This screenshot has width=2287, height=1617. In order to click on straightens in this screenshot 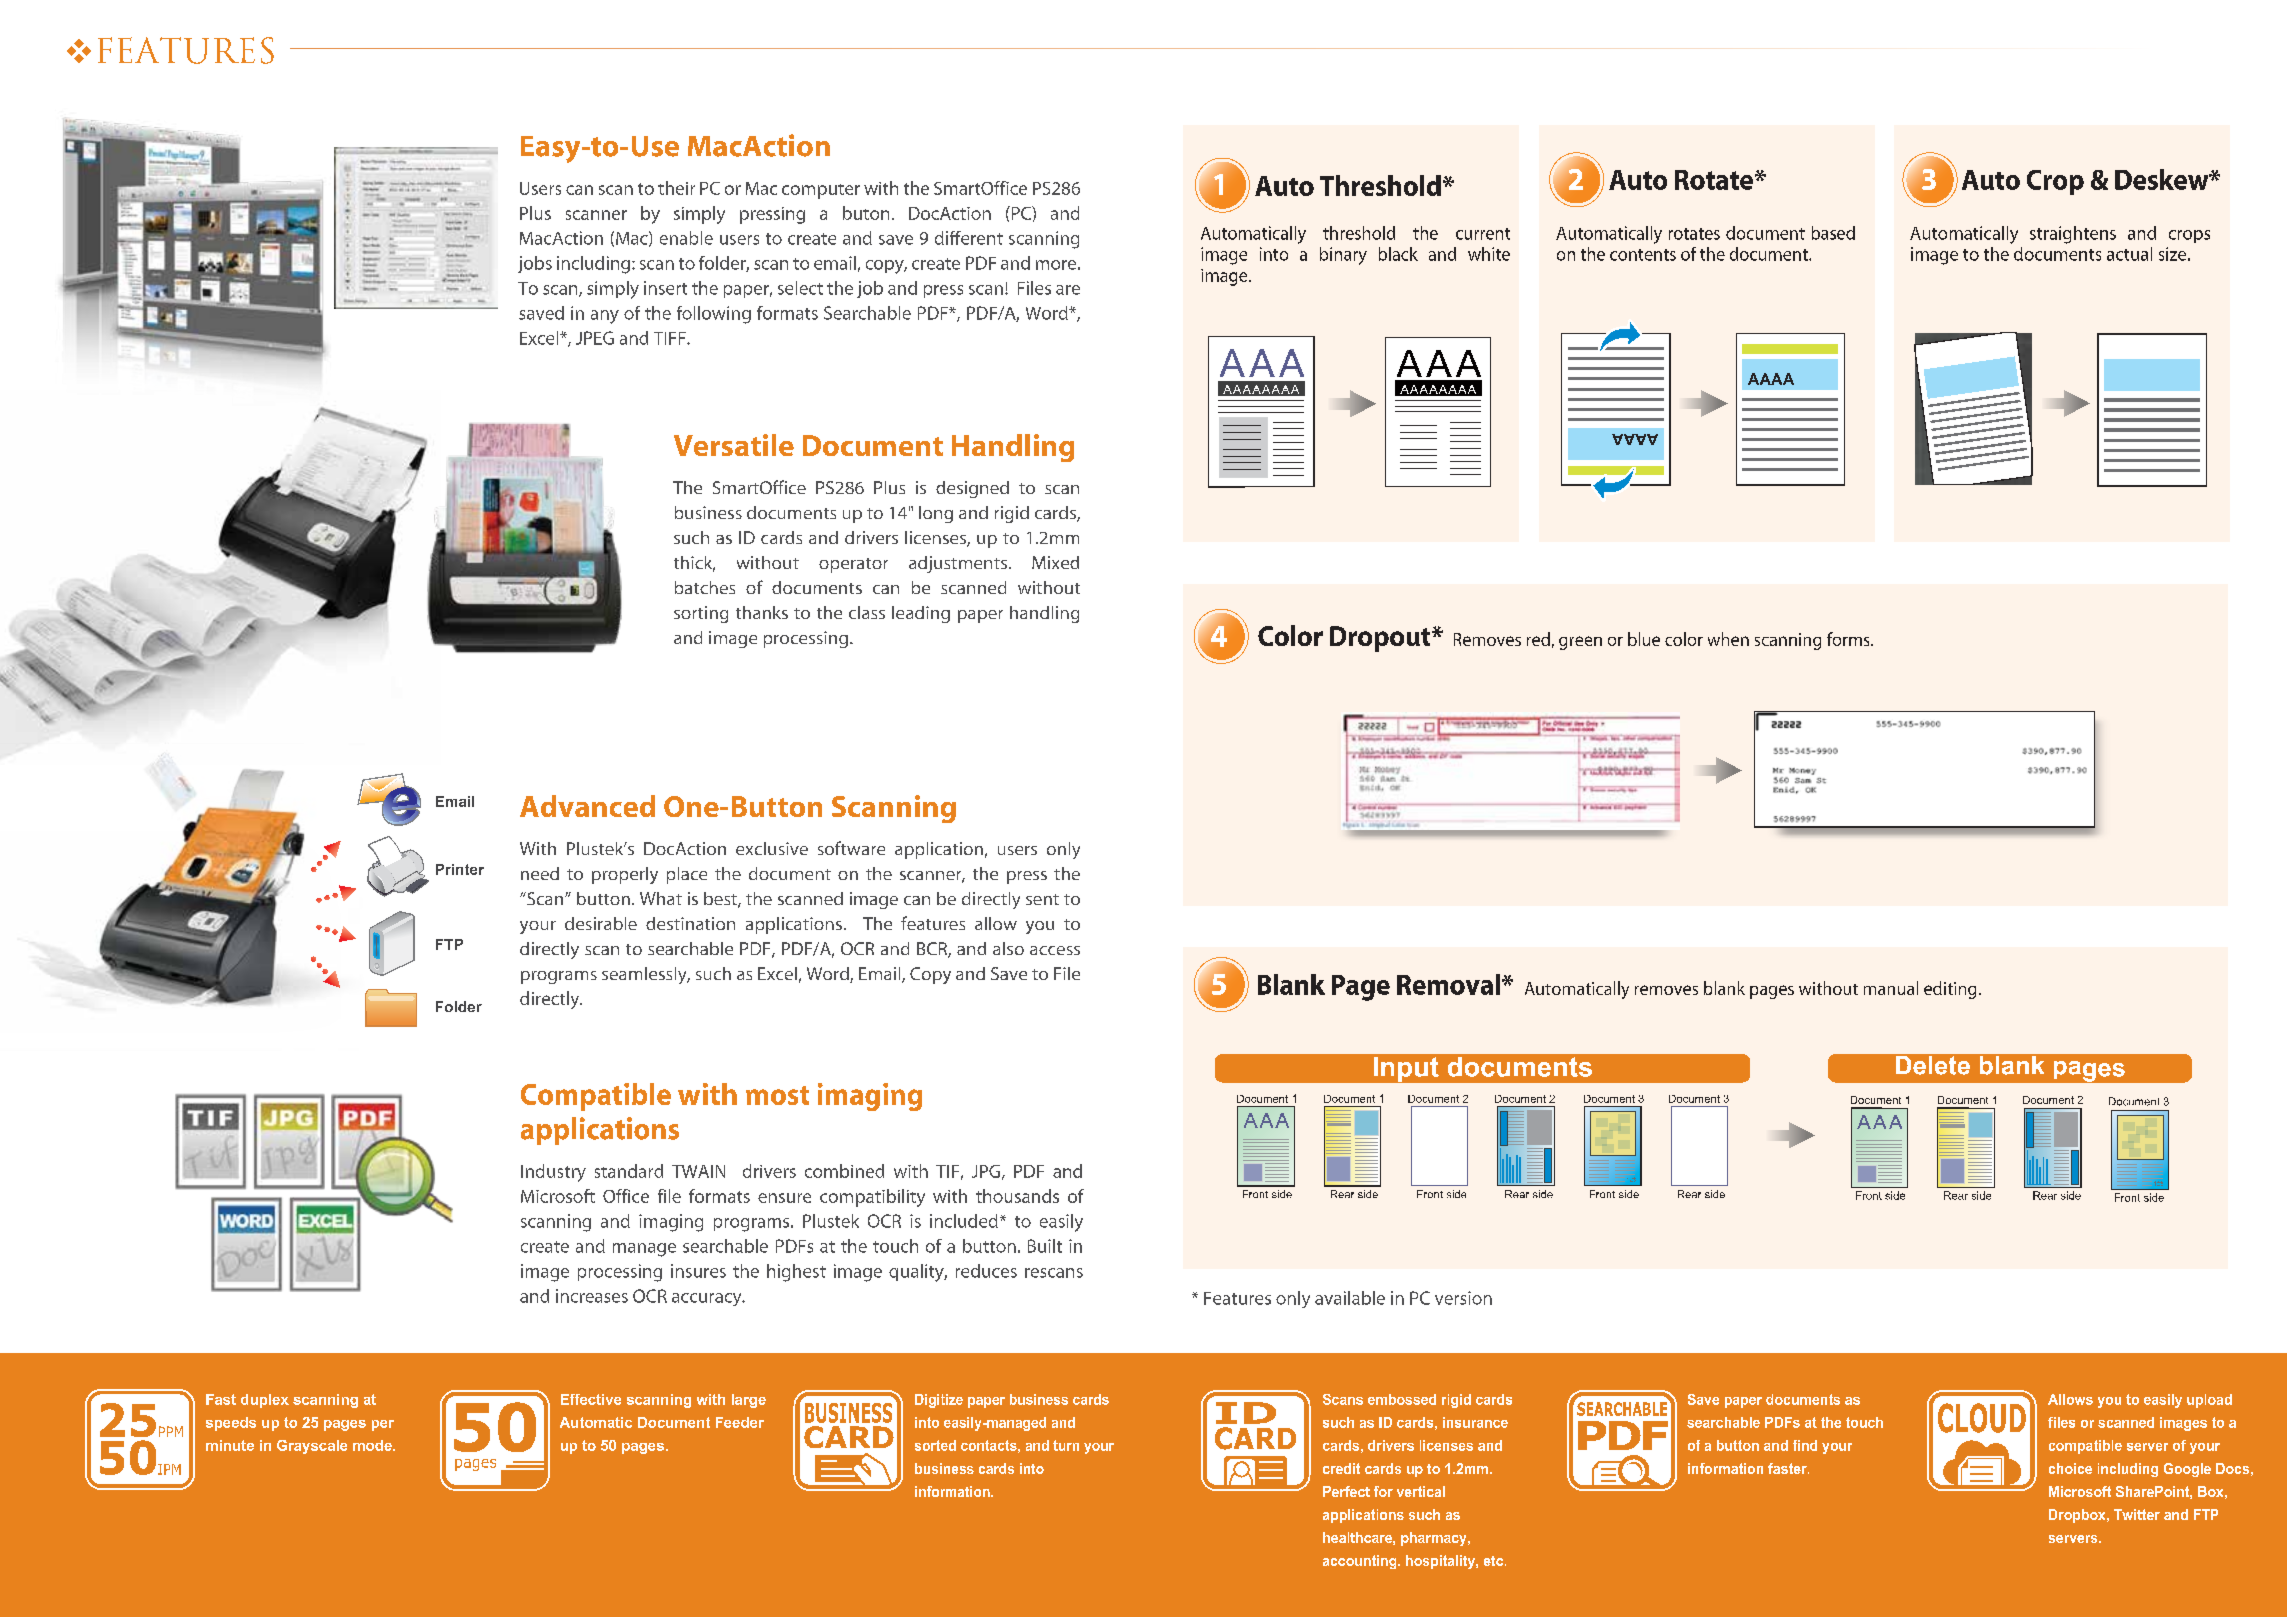, I will do `click(2073, 235)`.
